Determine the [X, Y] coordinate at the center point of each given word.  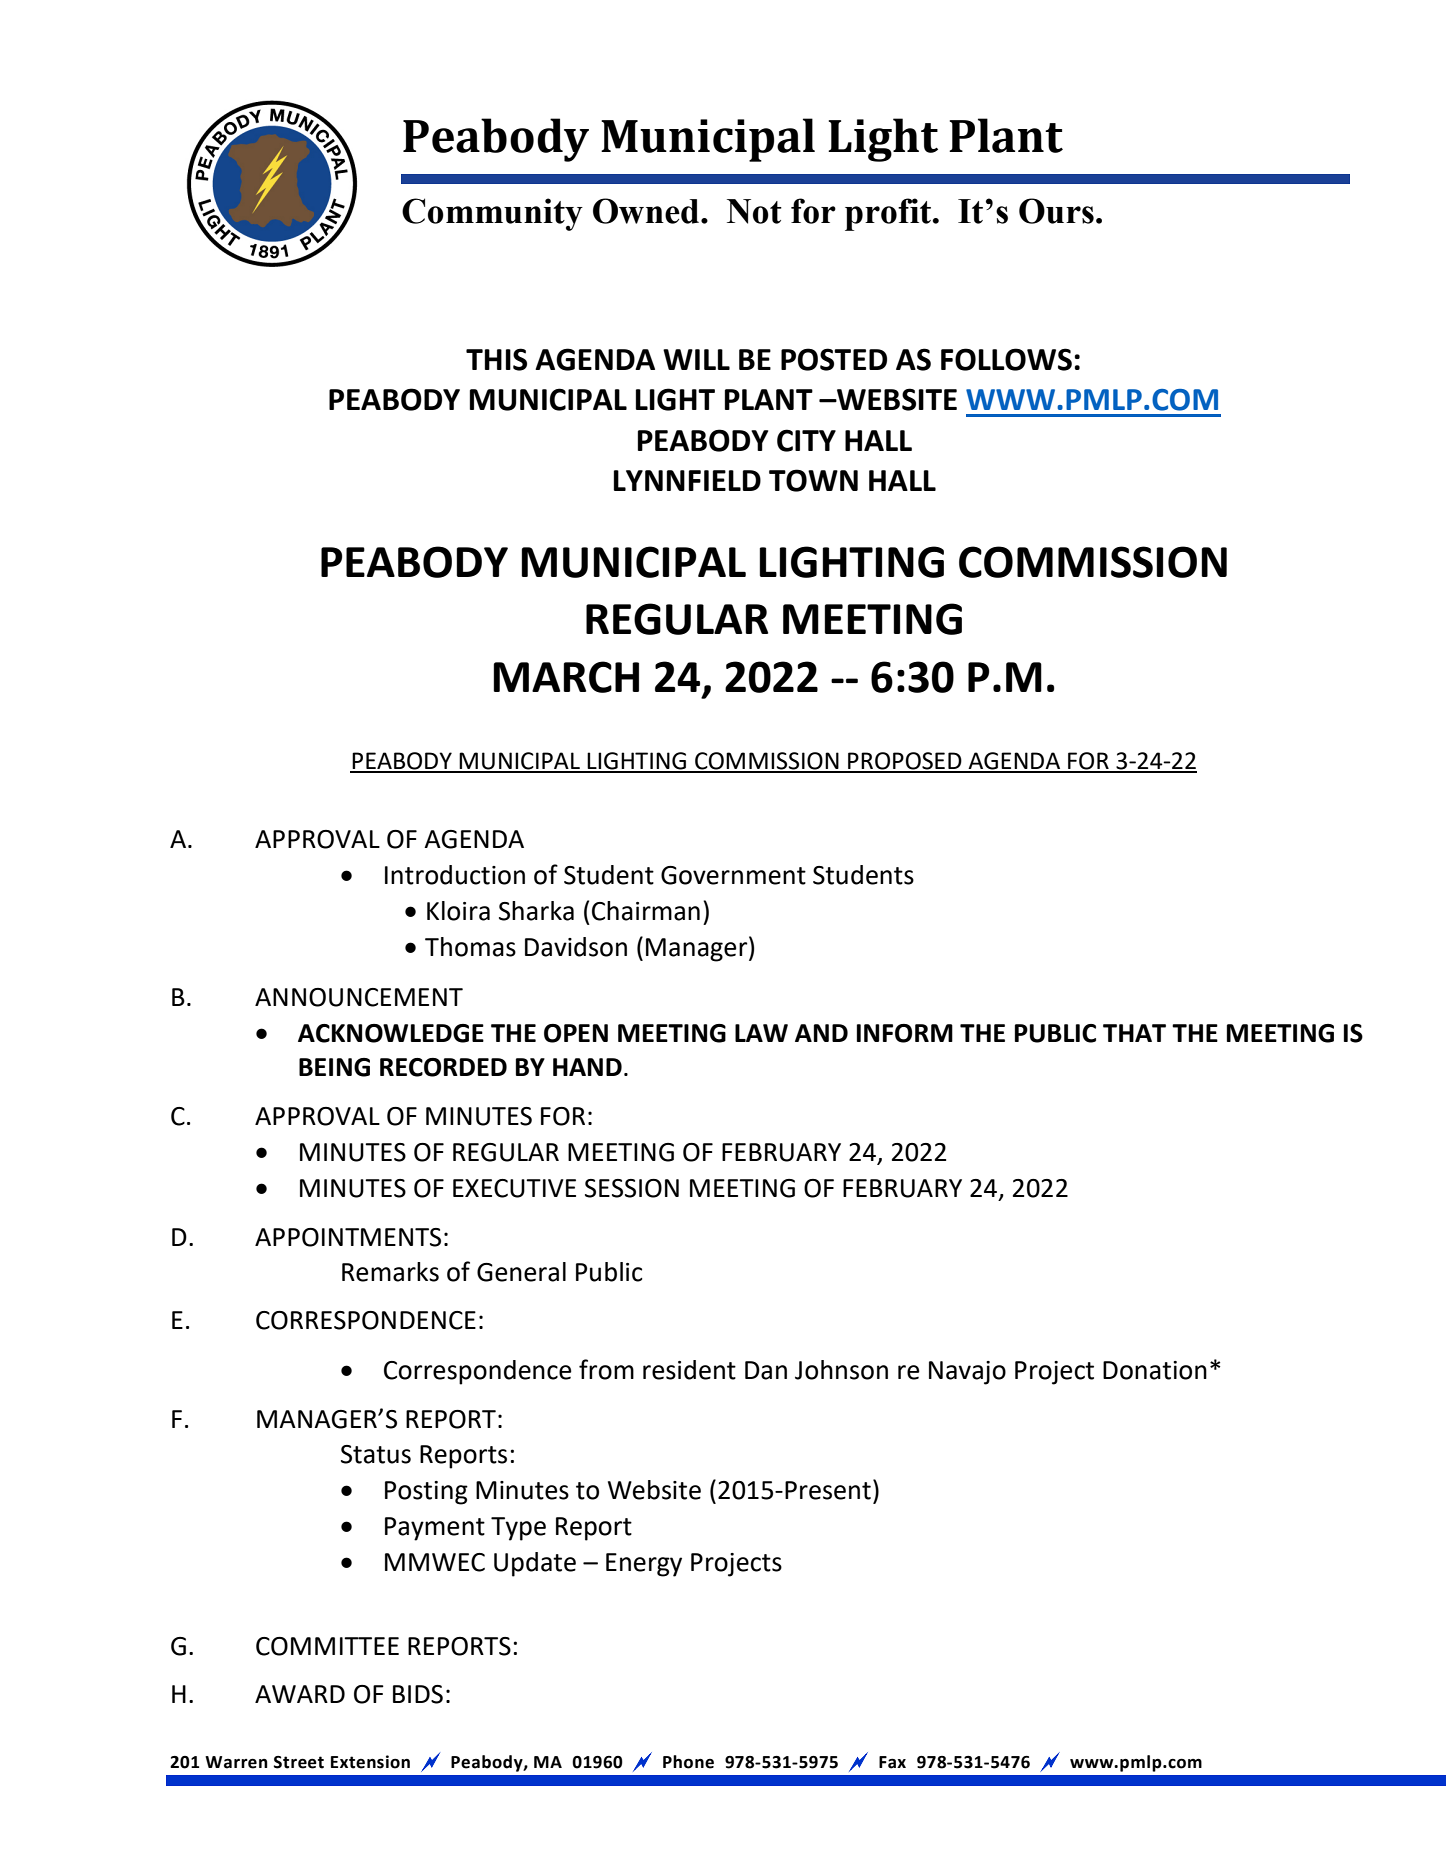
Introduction [455, 875]
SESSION [632, 1188]
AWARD [300, 1694]
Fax [892, 1762]
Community [492, 214]
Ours [1056, 211]
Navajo [967, 1373]
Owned [647, 211]
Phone [688, 1762]
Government [733, 875]
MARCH [566, 677]
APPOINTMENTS [348, 1237]
